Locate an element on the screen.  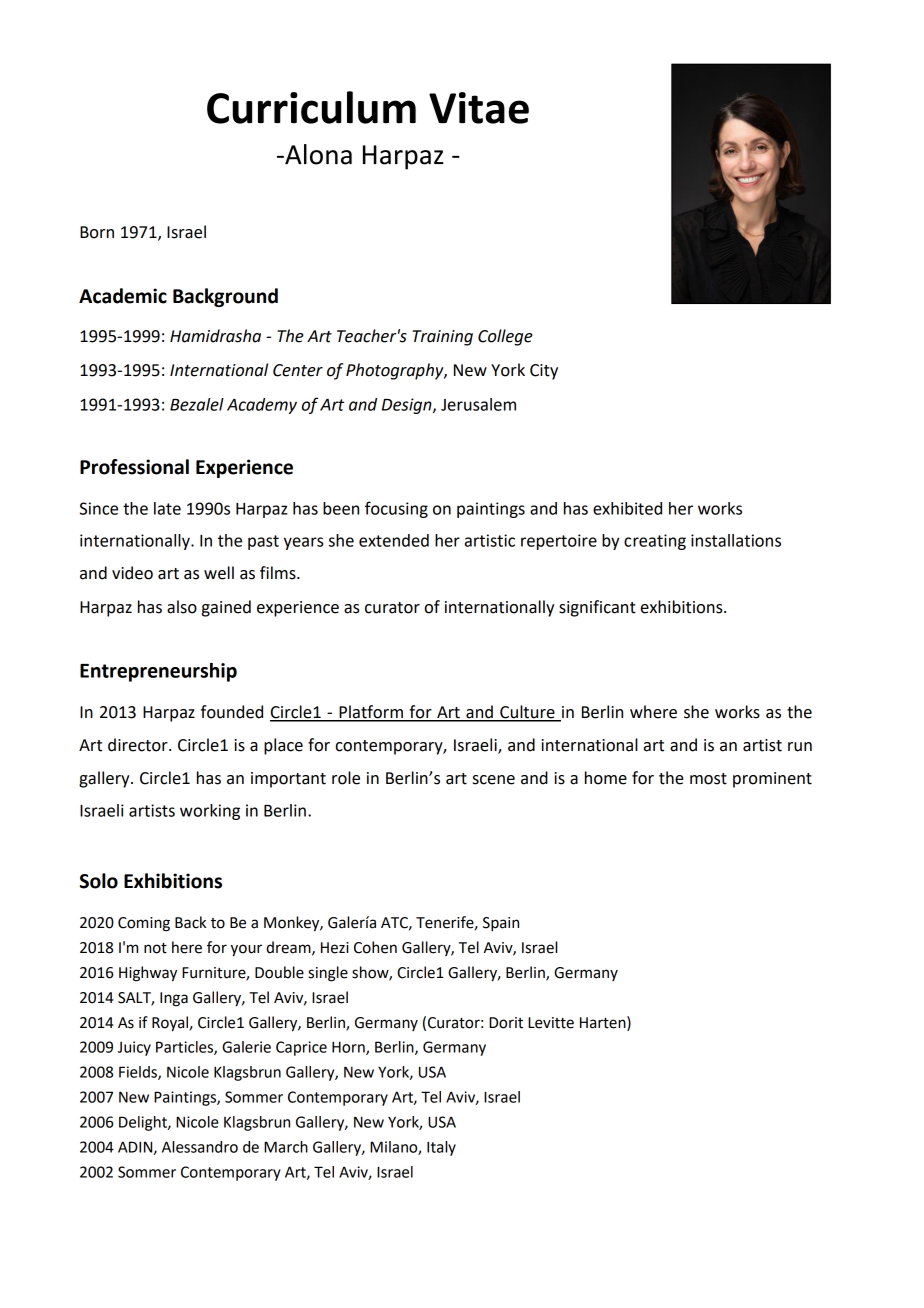
Vitae is located at coordinates (479, 108).
